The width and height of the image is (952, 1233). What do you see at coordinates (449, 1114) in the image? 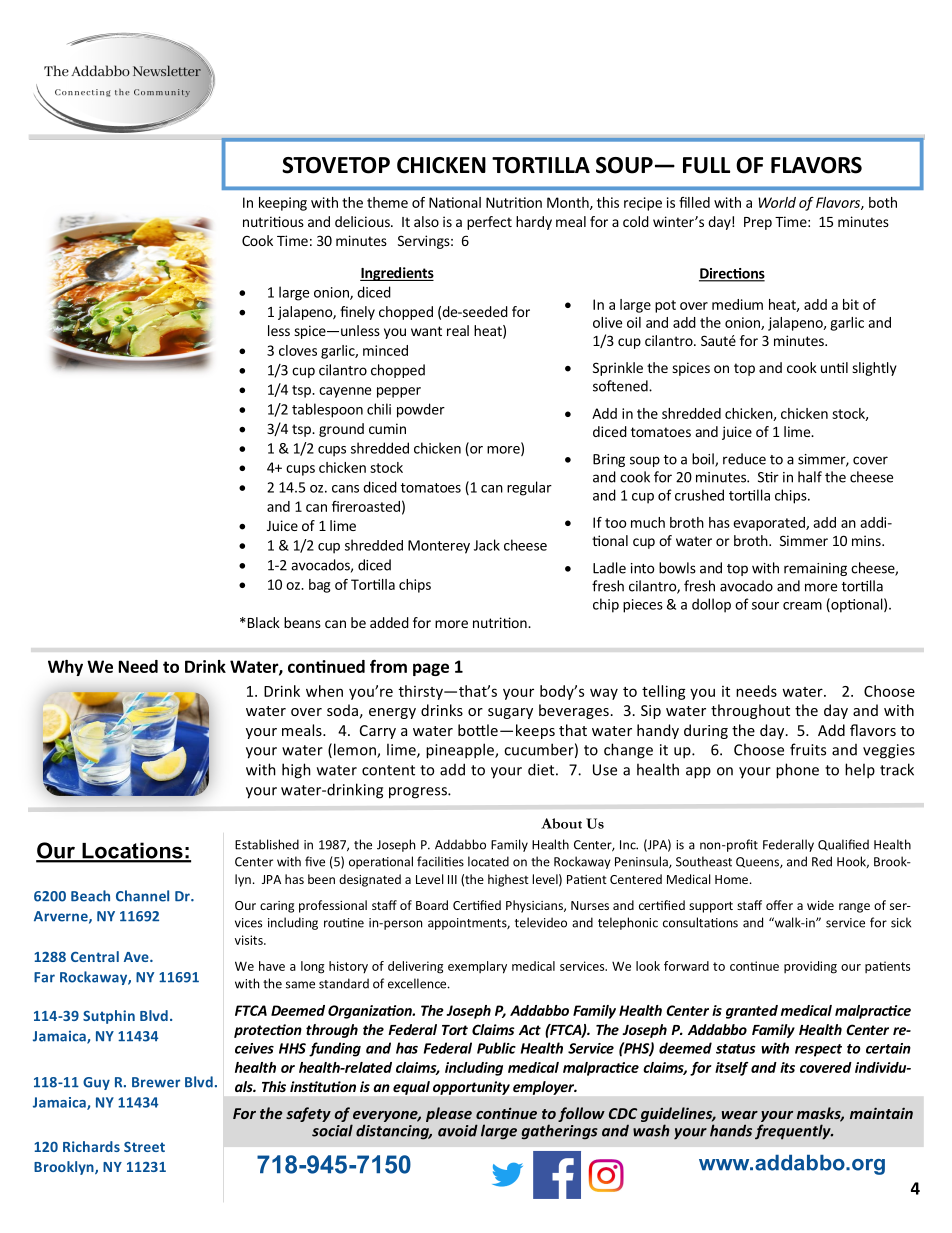
I see `please` at bounding box center [449, 1114].
